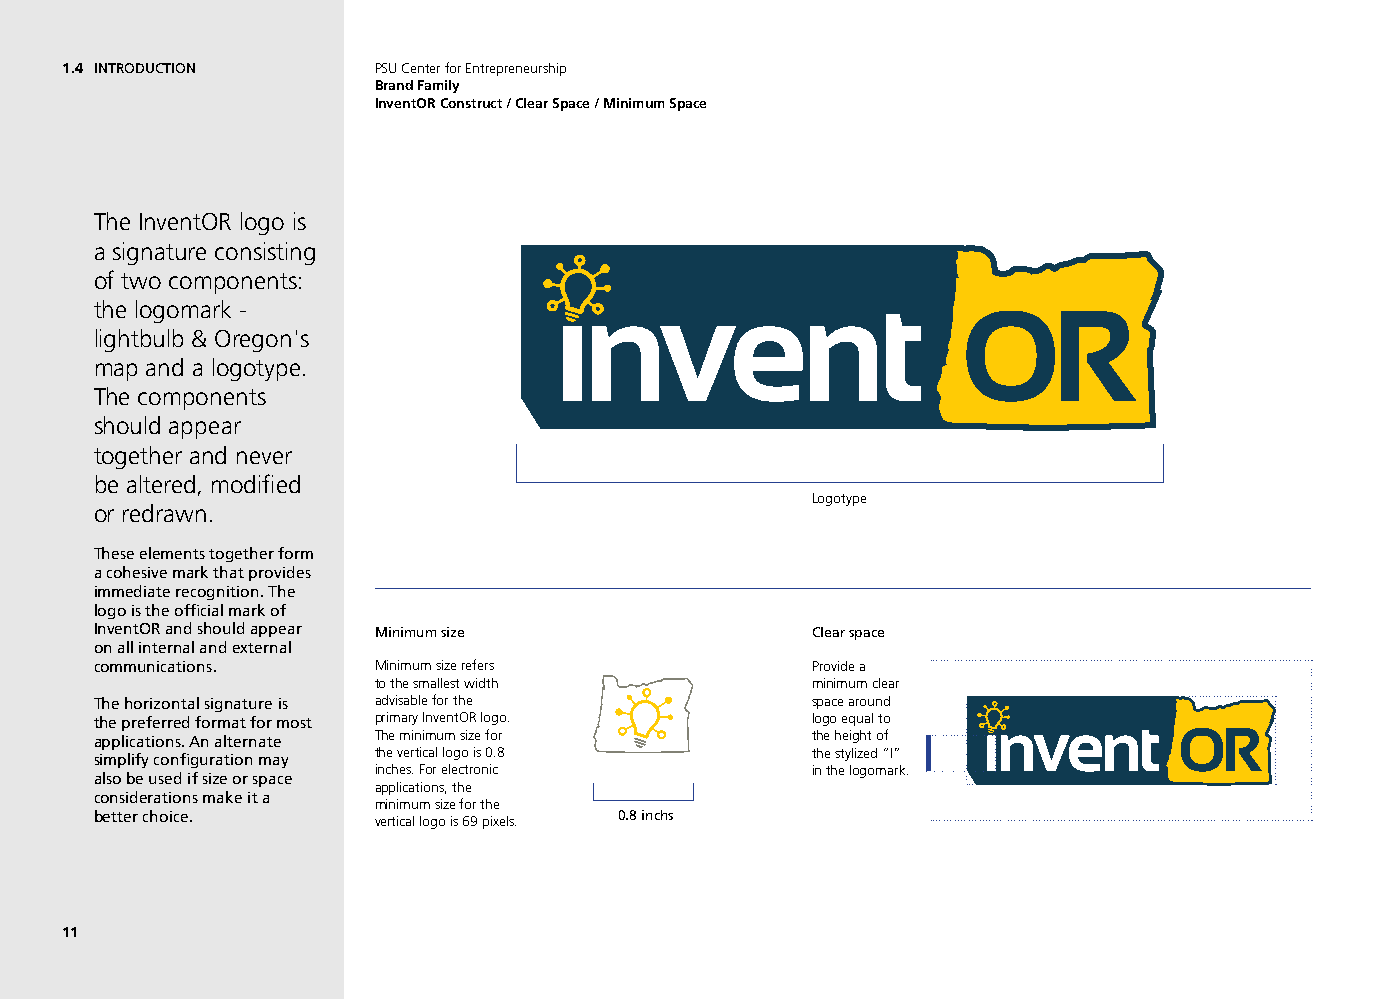 This screenshot has width=1374, height=999. Describe the element at coordinates (438, 86) in the screenshot. I see `Family` at that location.
